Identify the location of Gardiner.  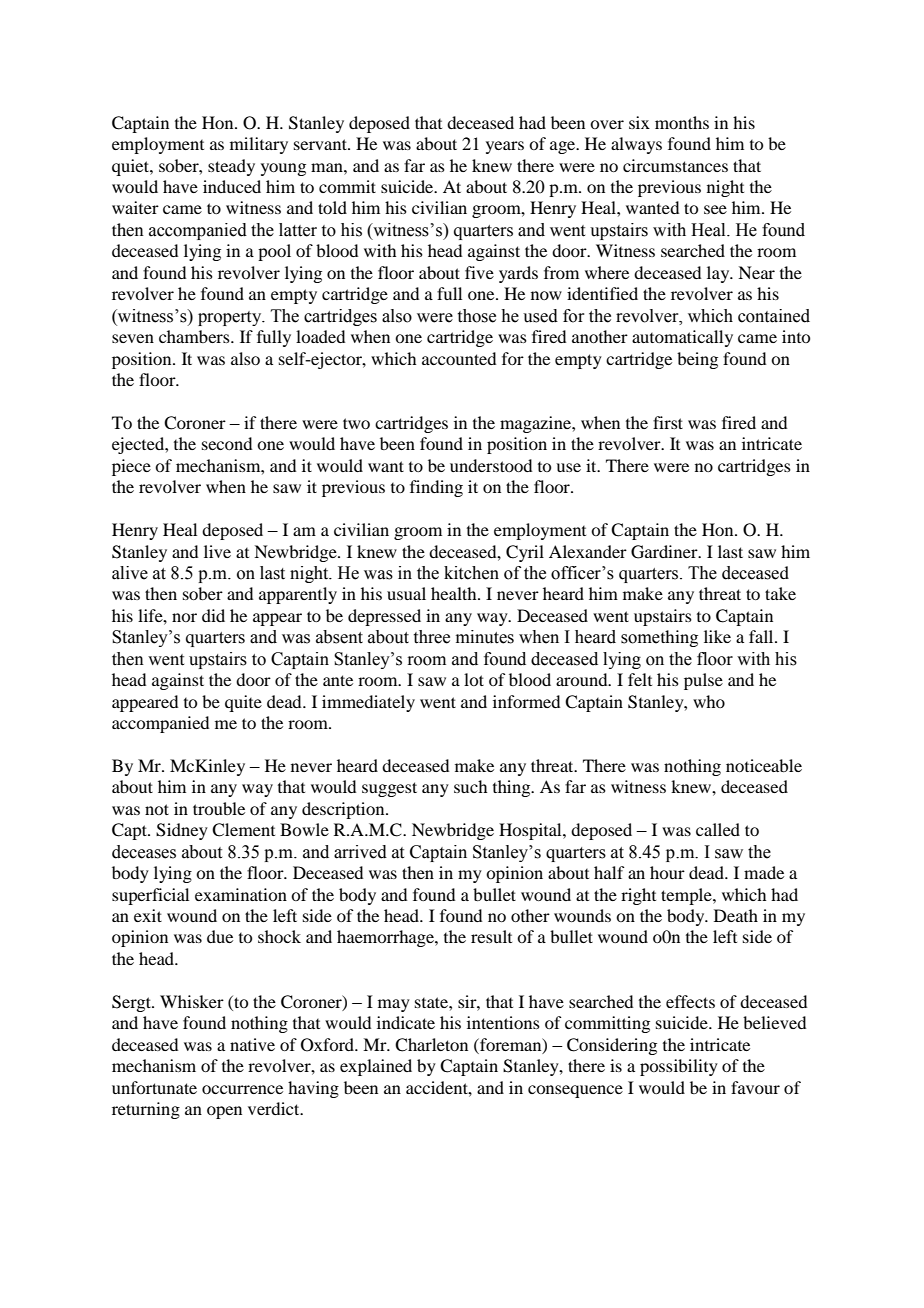
(665, 552).
